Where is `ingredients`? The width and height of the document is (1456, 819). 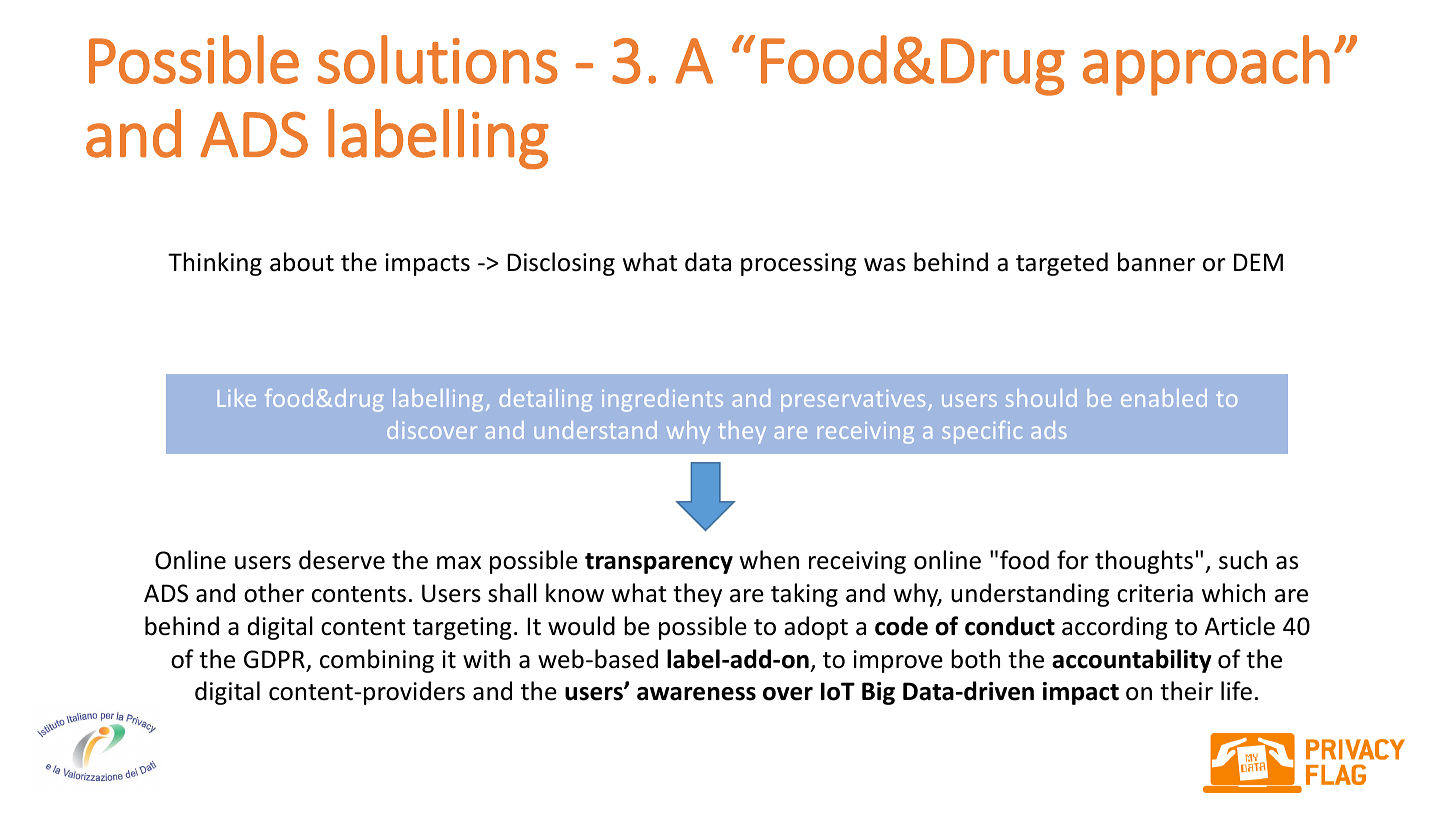 ingredients is located at coordinates (662, 400).
